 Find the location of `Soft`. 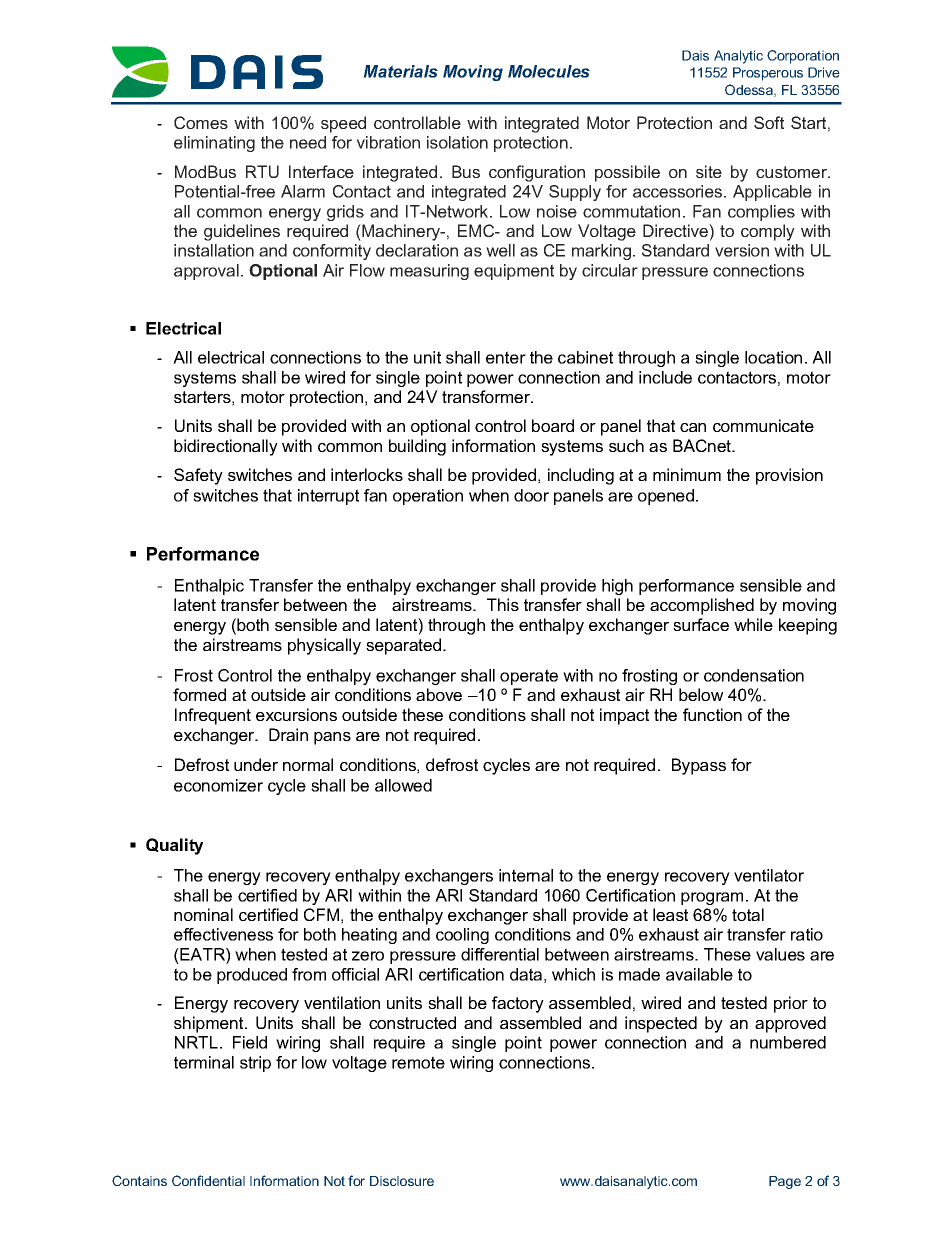

Soft is located at coordinates (769, 122).
